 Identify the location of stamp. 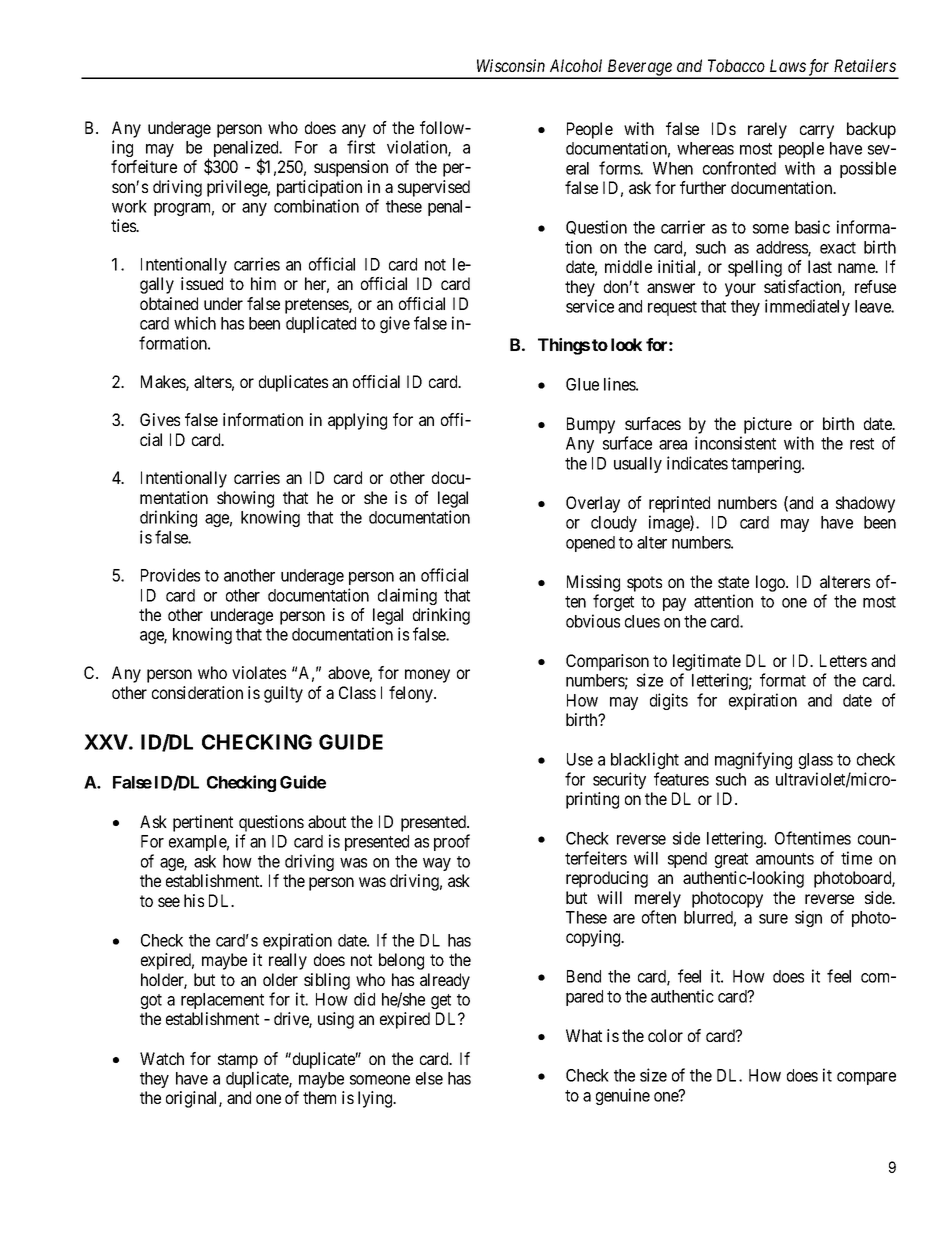
(238, 1061).
